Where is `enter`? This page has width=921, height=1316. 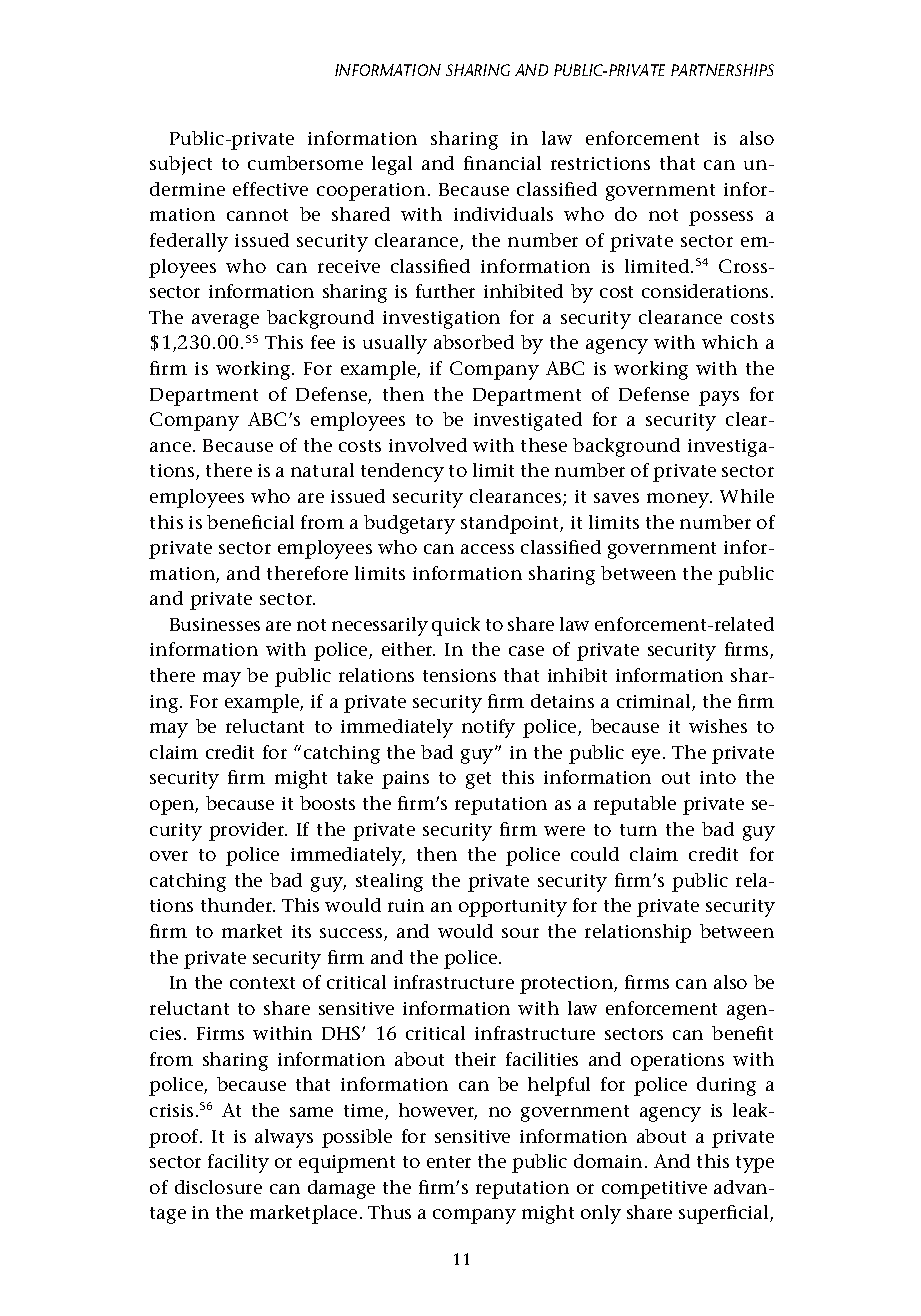
enter is located at coordinates (449, 1162).
